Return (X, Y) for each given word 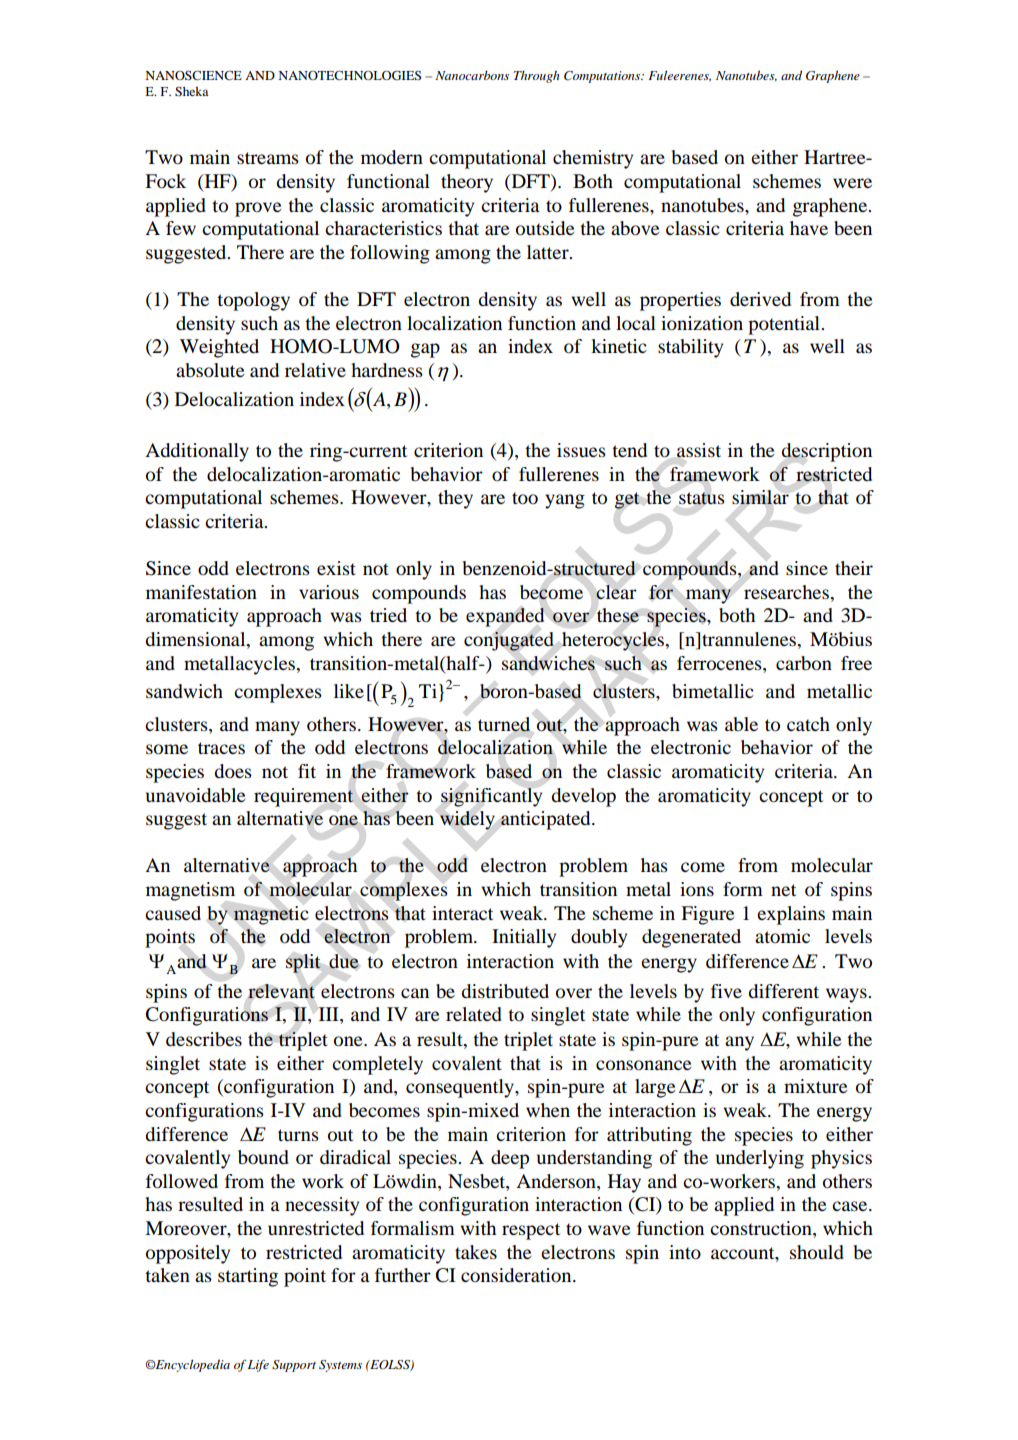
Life (258, 1365)
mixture (815, 1086)
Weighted (219, 348)
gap (425, 350)
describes (204, 1039)
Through (536, 76)
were (852, 183)
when (548, 1110)
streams (268, 158)
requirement (304, 797)
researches (787, 592)
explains (791, 915)
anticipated (547, 820)
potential (785, 325)
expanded (505, 617)
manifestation (201, 592)
